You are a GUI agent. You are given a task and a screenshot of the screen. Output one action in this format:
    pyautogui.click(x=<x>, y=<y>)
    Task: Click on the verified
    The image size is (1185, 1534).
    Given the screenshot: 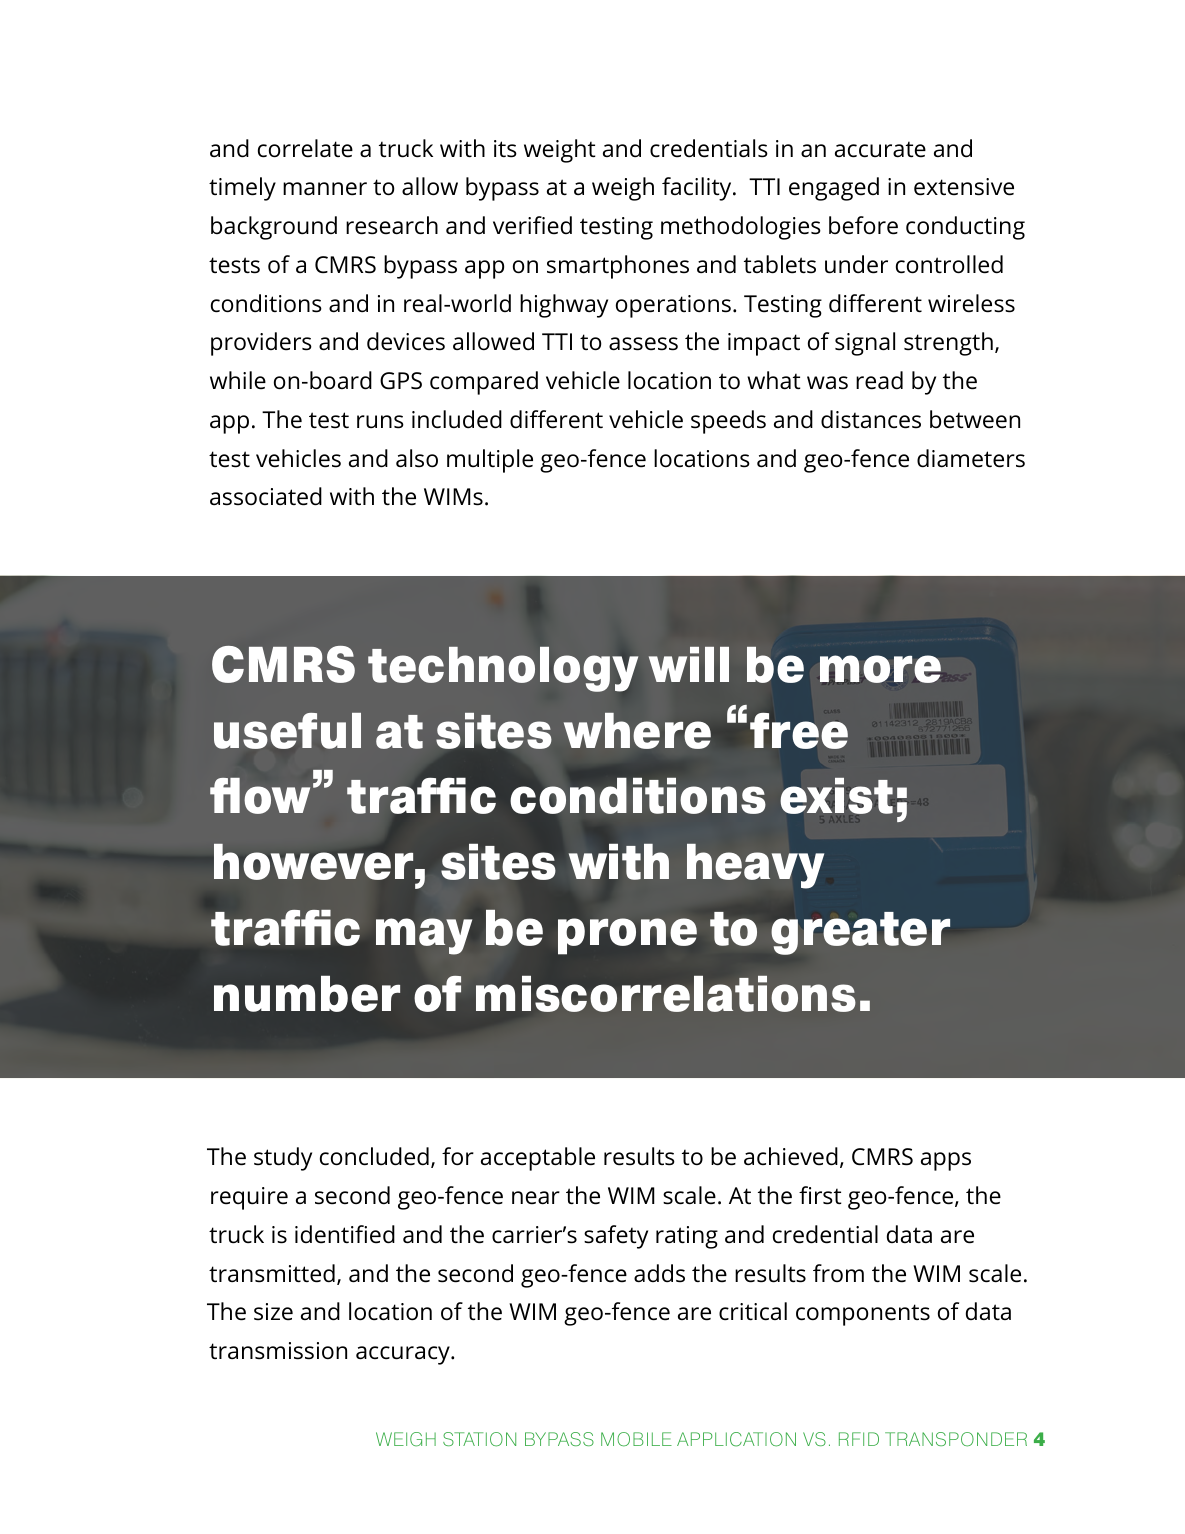 What is the action you would take?
    pyautogui.click(x=532, y=225)
